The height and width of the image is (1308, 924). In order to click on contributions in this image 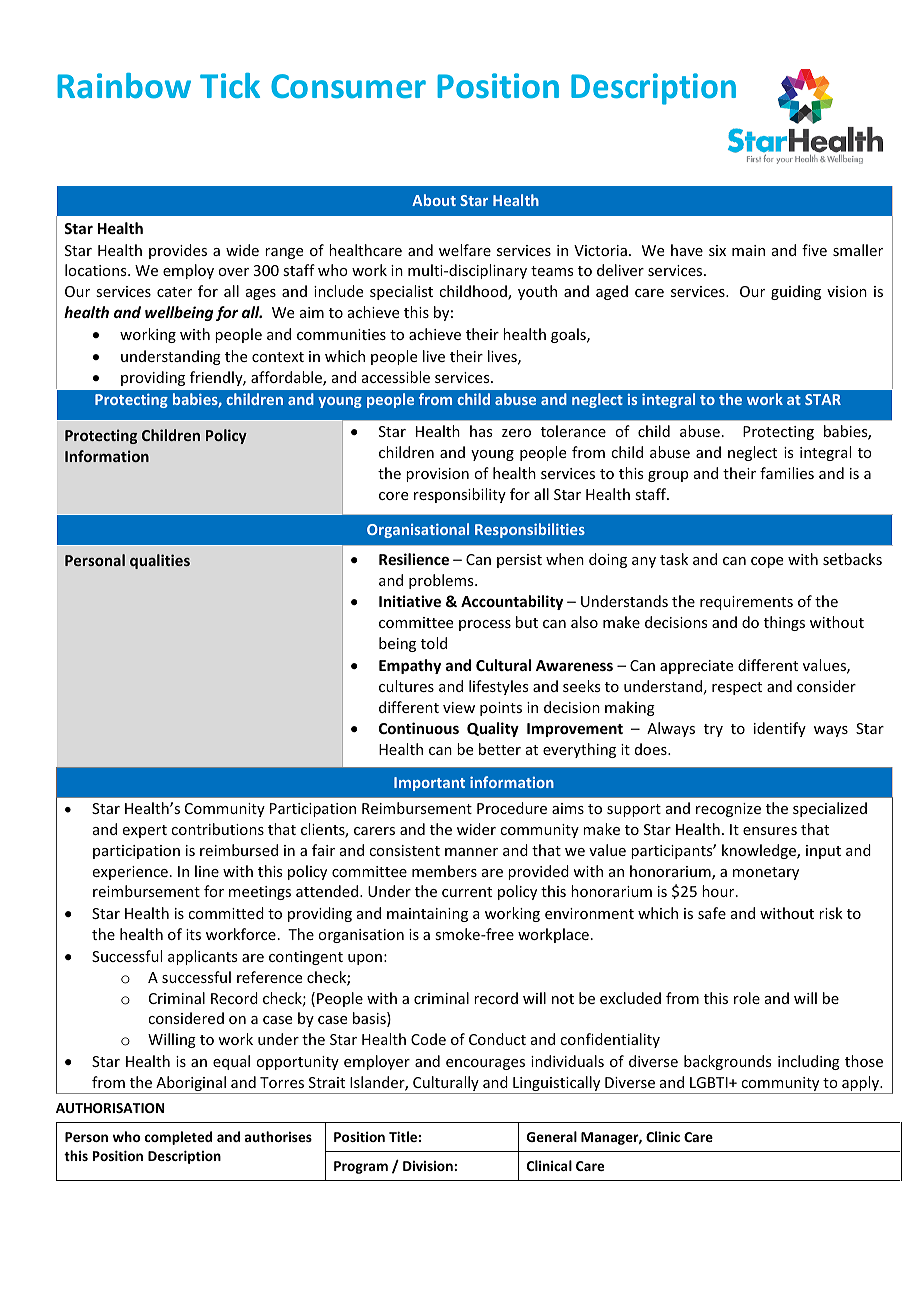, I will do `click(217, 829)`.
